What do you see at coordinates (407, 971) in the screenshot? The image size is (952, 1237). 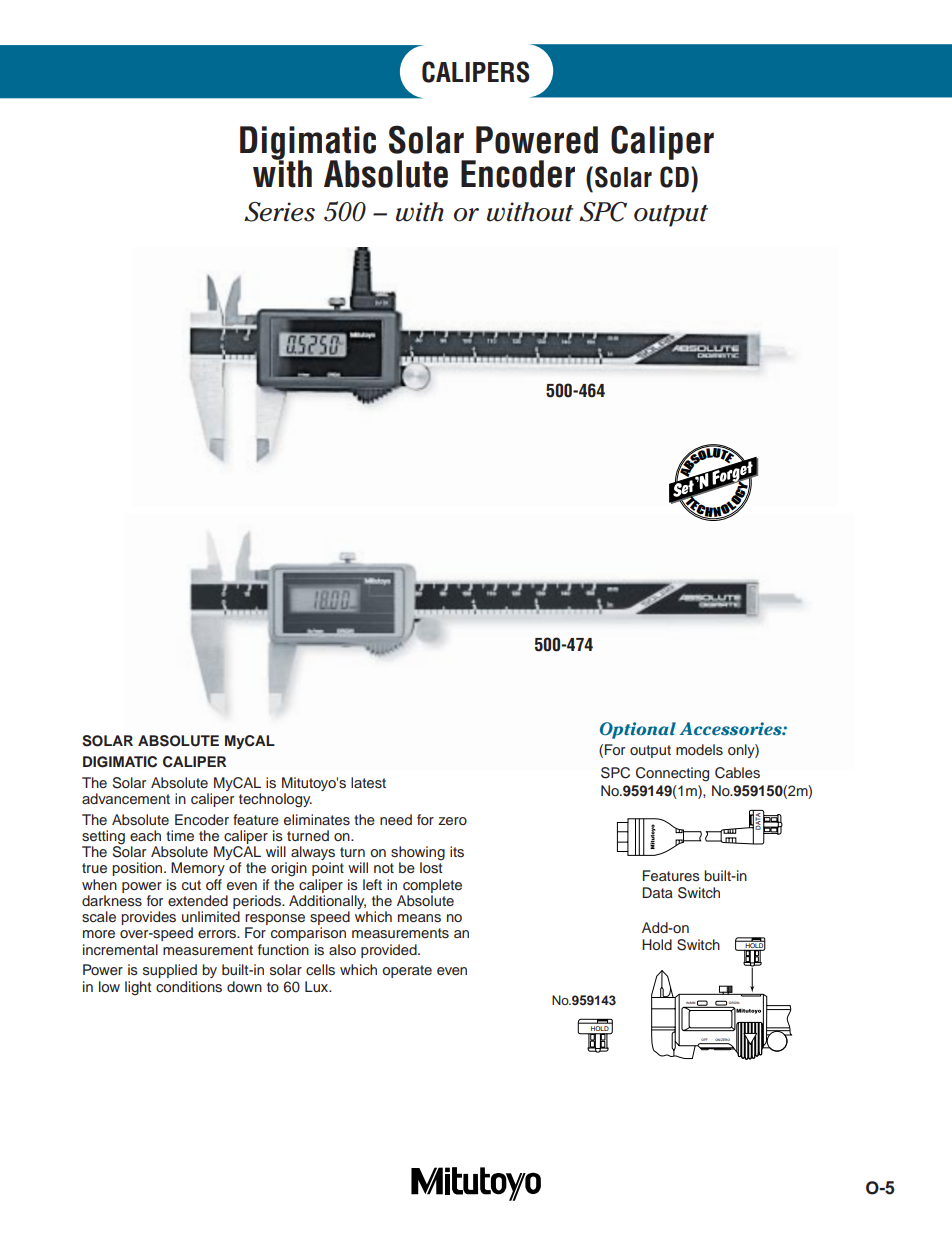 I see `operate` at bounding box center [407, 971].
